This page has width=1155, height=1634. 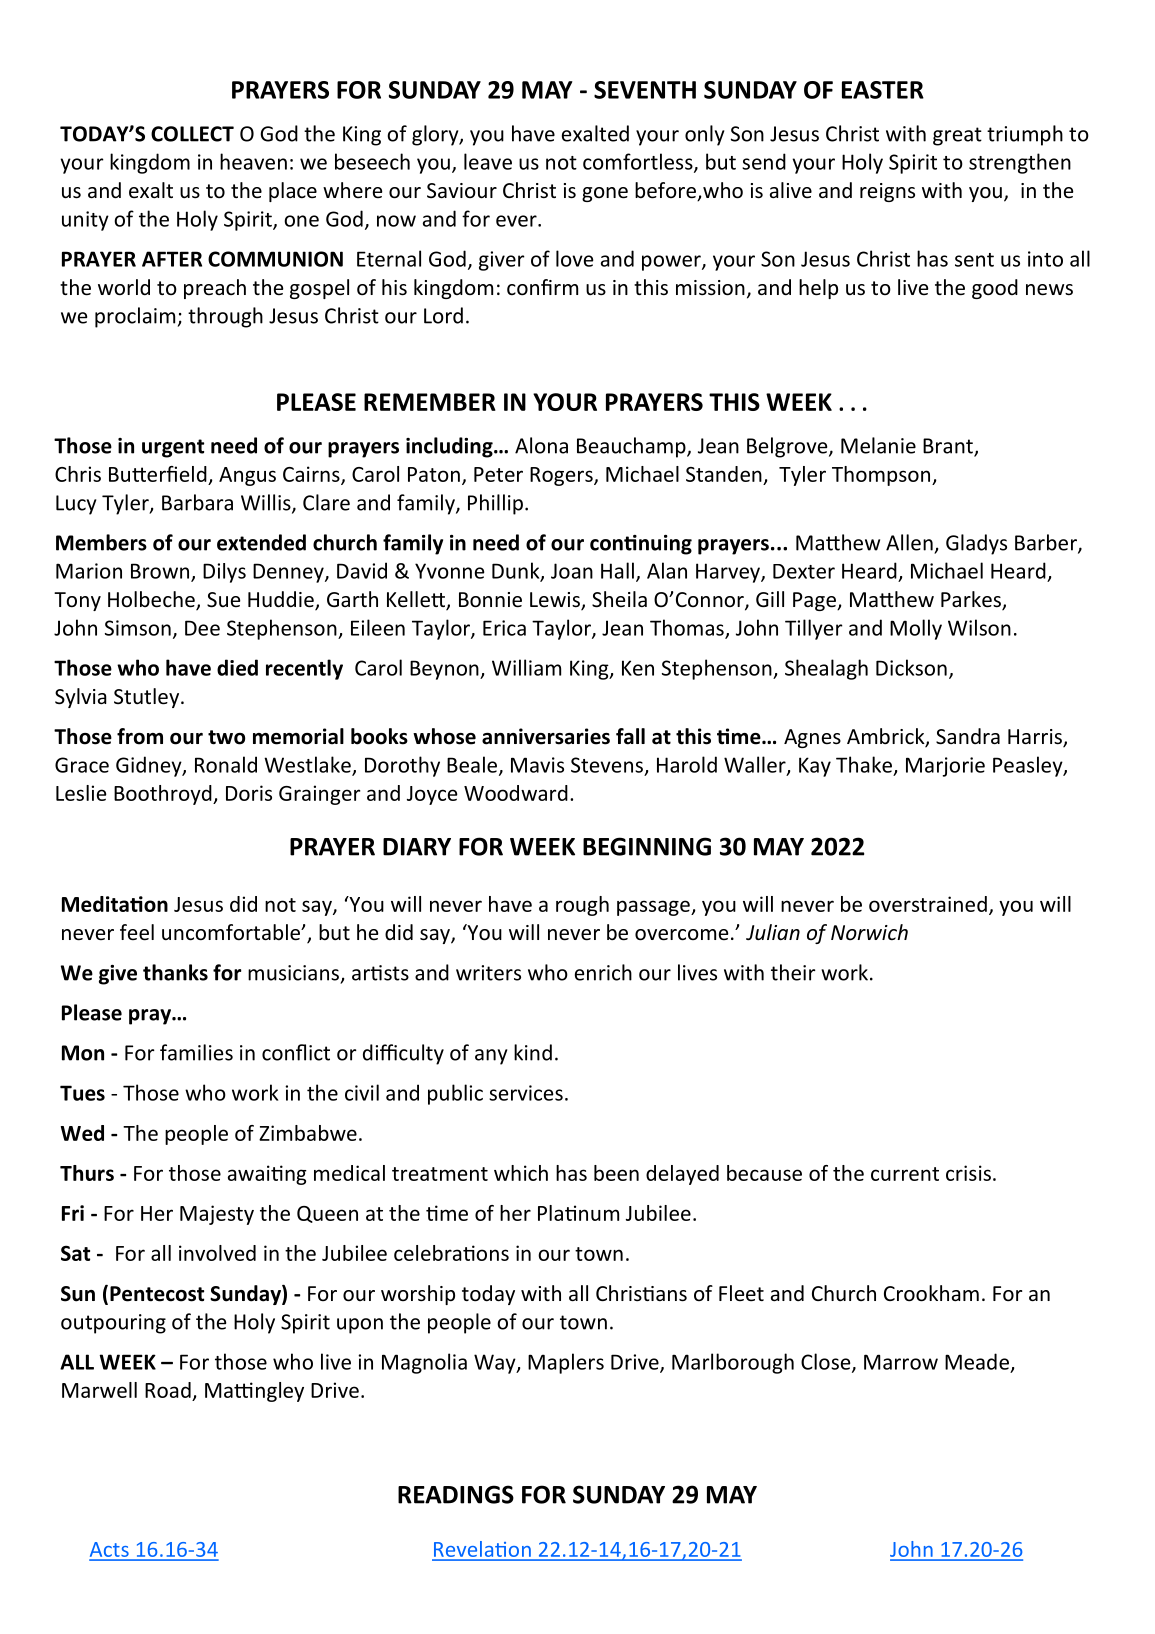 What do you see at coordinates (168, 1390) in the page?
I see `Road` at bounding box center [168, 1390].
